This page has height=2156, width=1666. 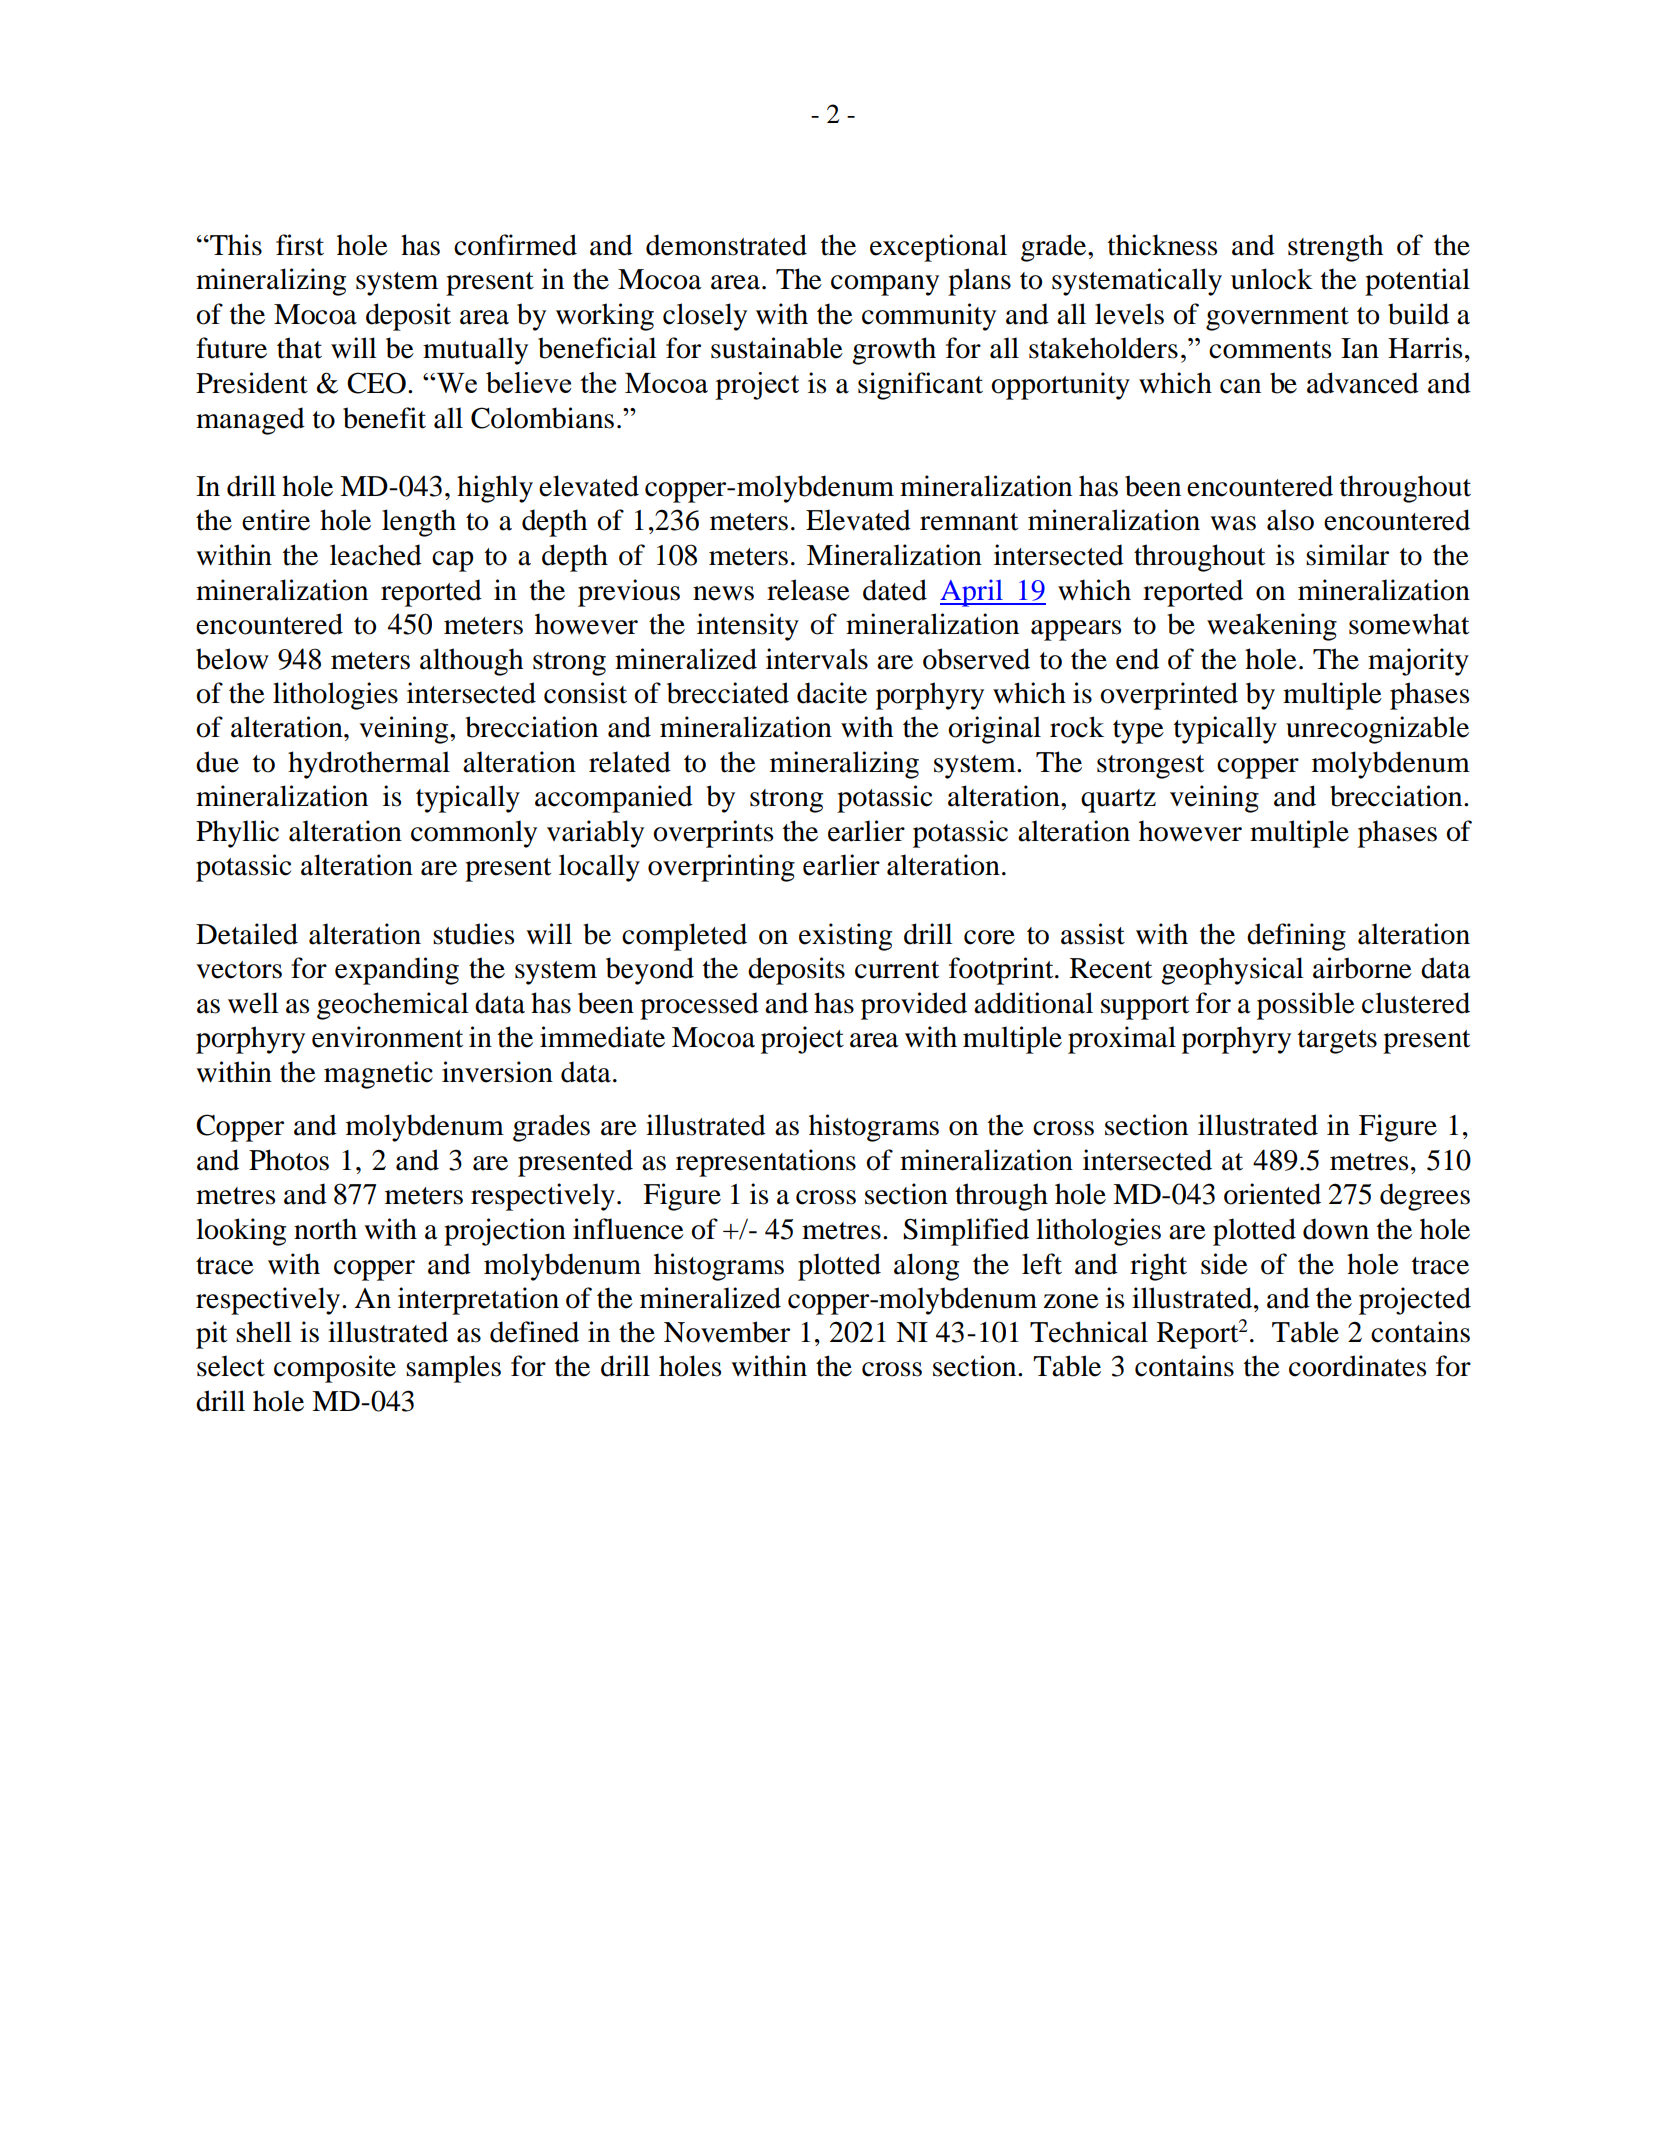 What do you see at coordinates (897, 970) in the page?
I see `current` at bounding box center [897, 970].
